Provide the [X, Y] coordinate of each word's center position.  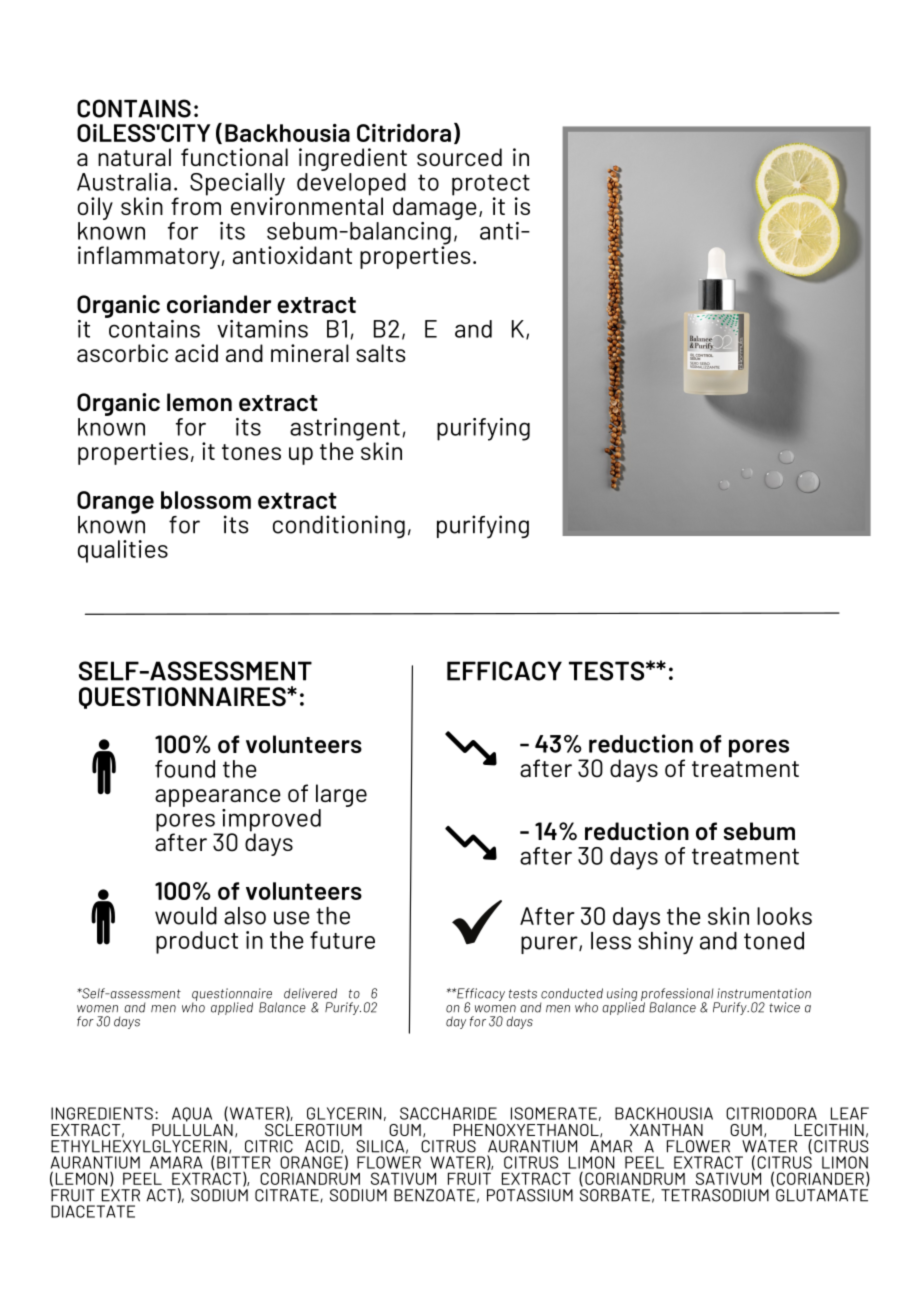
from [196, 205]
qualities [123, 551]
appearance [218, 798]
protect [491, 186]
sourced [459, 157]
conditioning [339, 527]
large [341, 795]
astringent [345, 430]
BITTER [243, 1162]
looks [784, 916]
